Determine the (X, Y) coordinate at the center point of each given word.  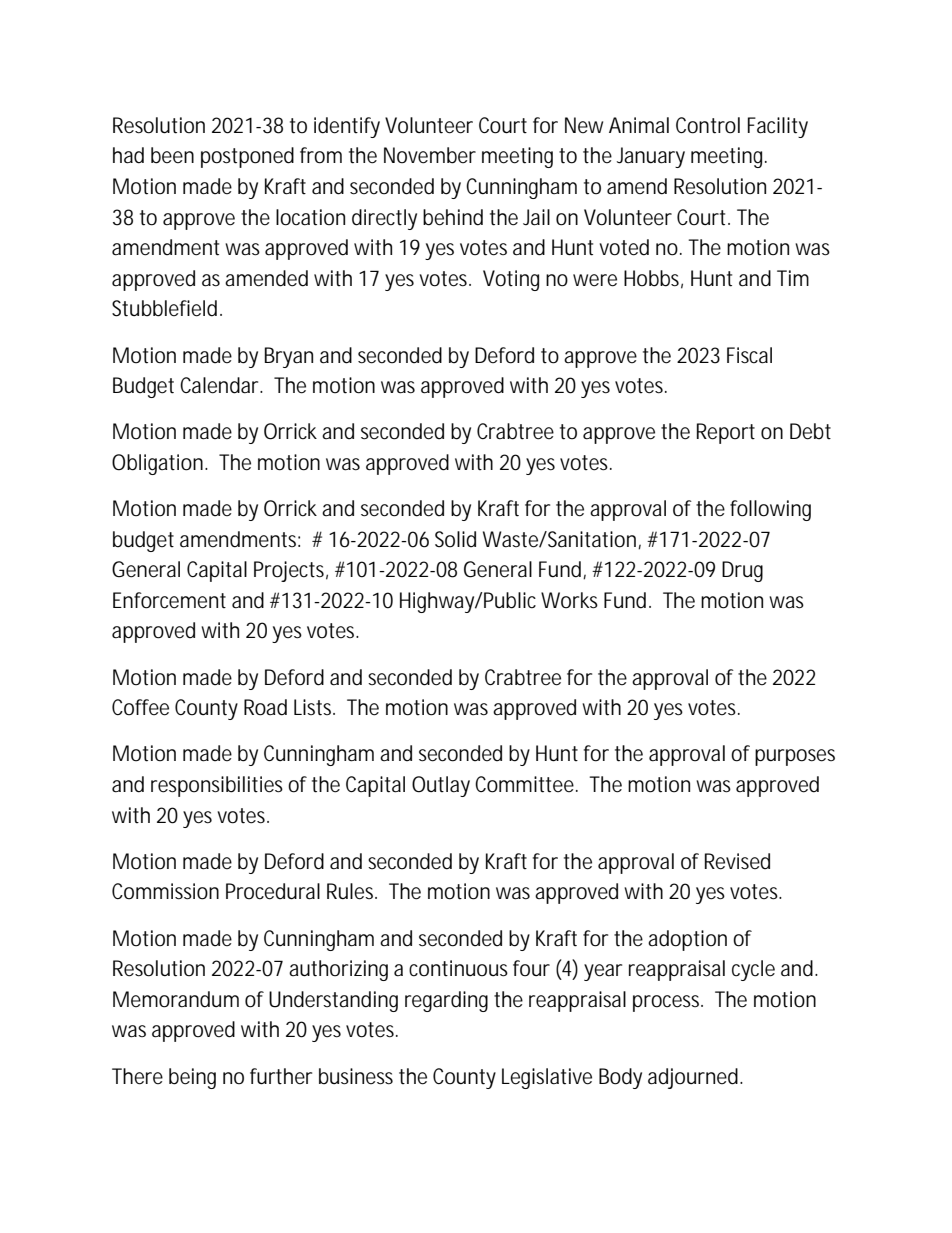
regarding (446, 1001)
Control (708, 125)
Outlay (441, 786)
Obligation (157, 464)
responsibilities (217, 786)
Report (726, 433)
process (668, 1003)
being (192, 1078)
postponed (247, 157)
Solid (455, 539)
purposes (795, 757)
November (430, 155)
